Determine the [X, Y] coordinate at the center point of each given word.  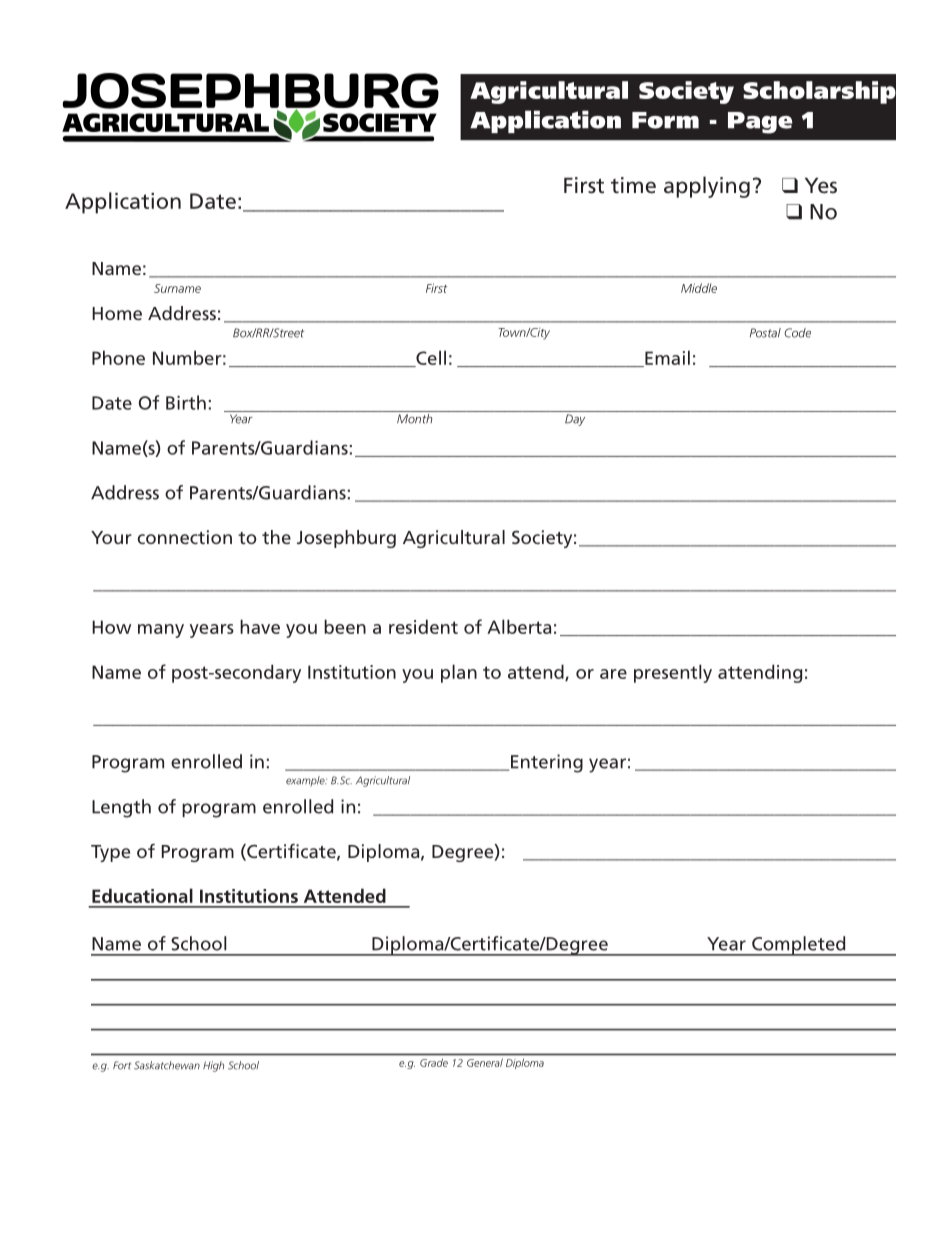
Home [117, 313]
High [213, 1066]
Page [760, 123]
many [161, 631]
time [633, 185]
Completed [799, 946]
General [485, 1063]
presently [673, 673]
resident [423, 626]
